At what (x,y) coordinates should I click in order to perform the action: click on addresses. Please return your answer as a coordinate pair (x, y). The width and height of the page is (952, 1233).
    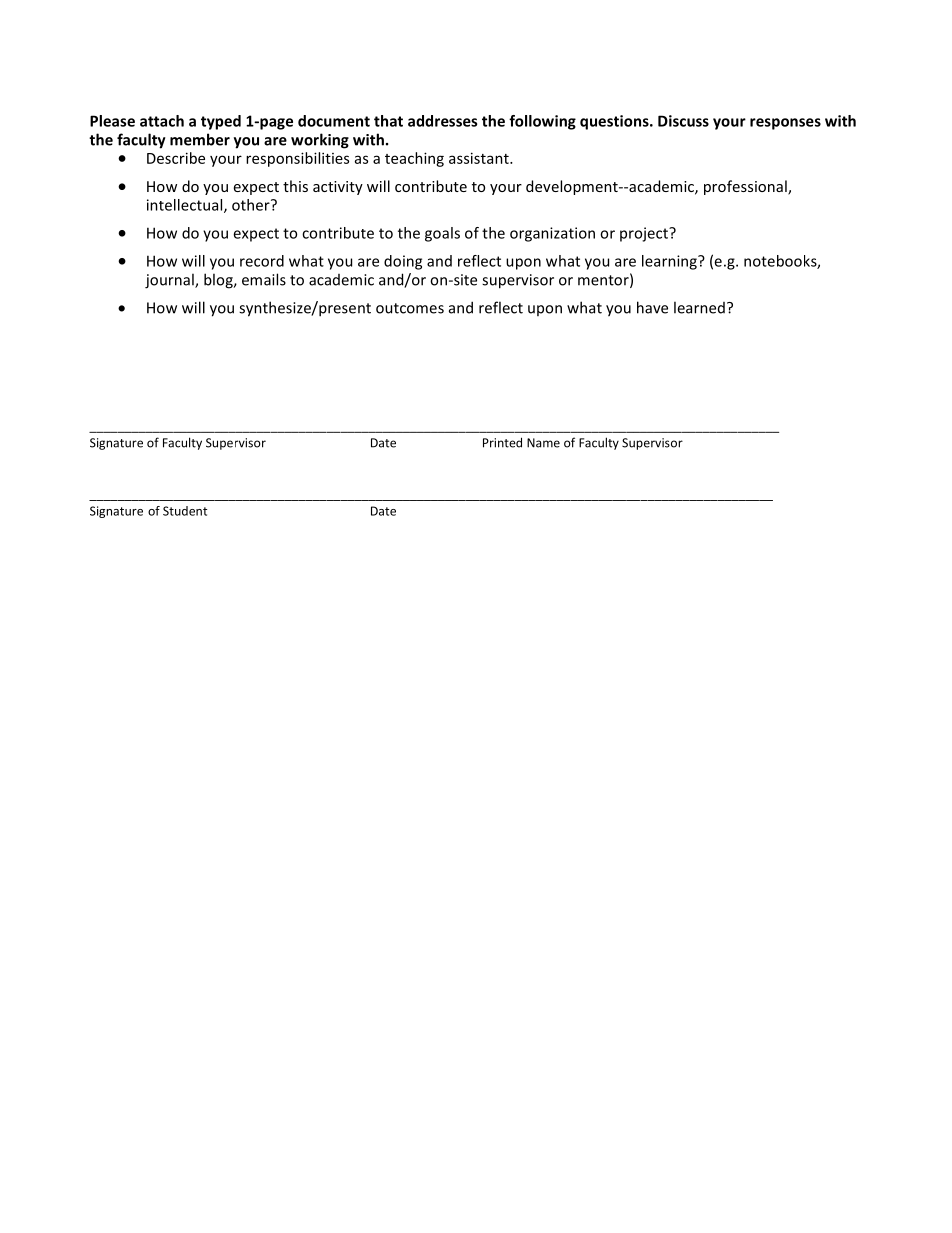
    Looking at the image, I should click on (442, 121).
